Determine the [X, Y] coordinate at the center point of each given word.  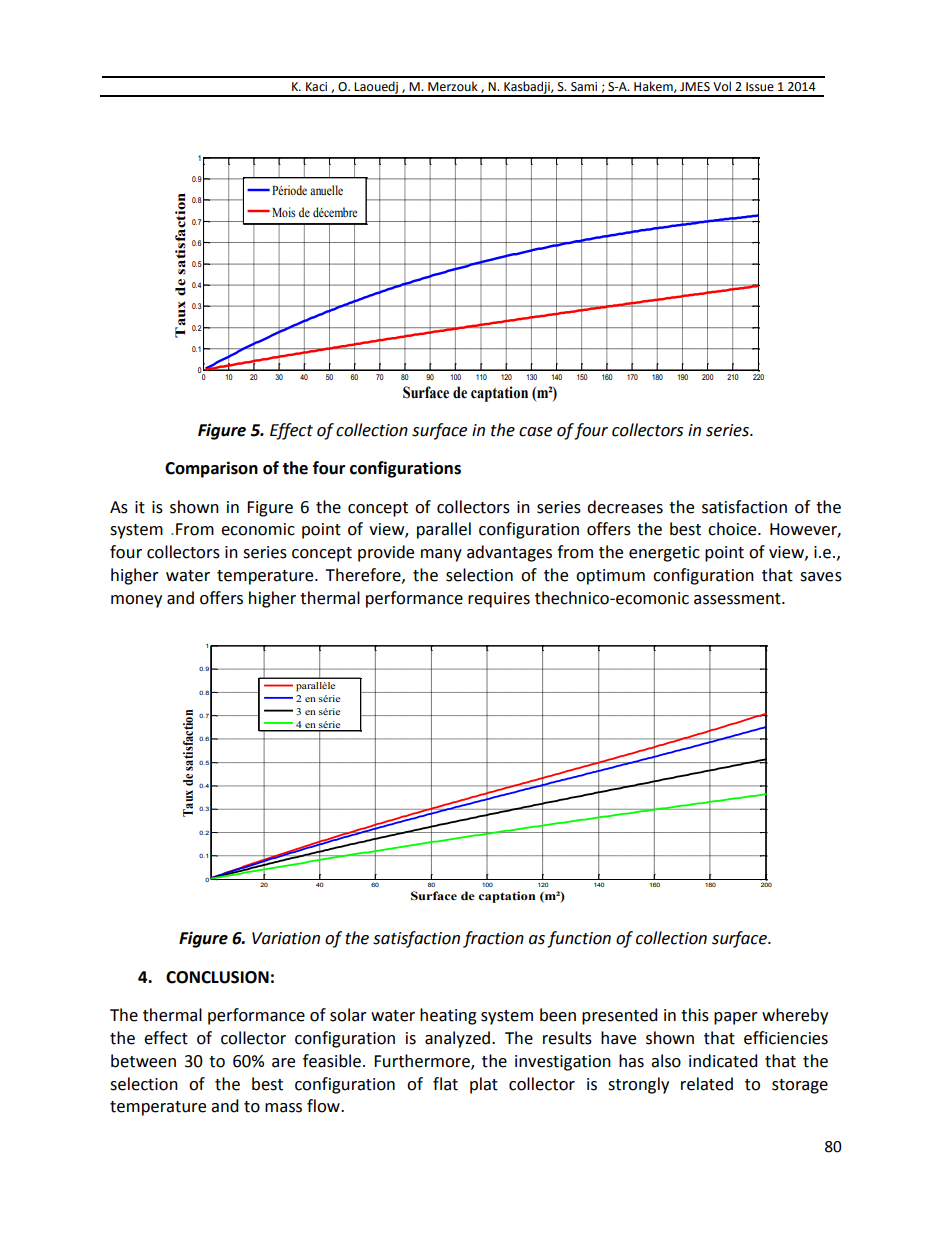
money [136, 601]
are [283, 1063]
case [535, 432]
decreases [625, 507]
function [579, 939]
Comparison [211, 469]
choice [733, 529]
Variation [286, 938]
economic [258, 529]
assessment [738, 599]
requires [499, 600]
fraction [493, 939]
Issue [760, 87]
